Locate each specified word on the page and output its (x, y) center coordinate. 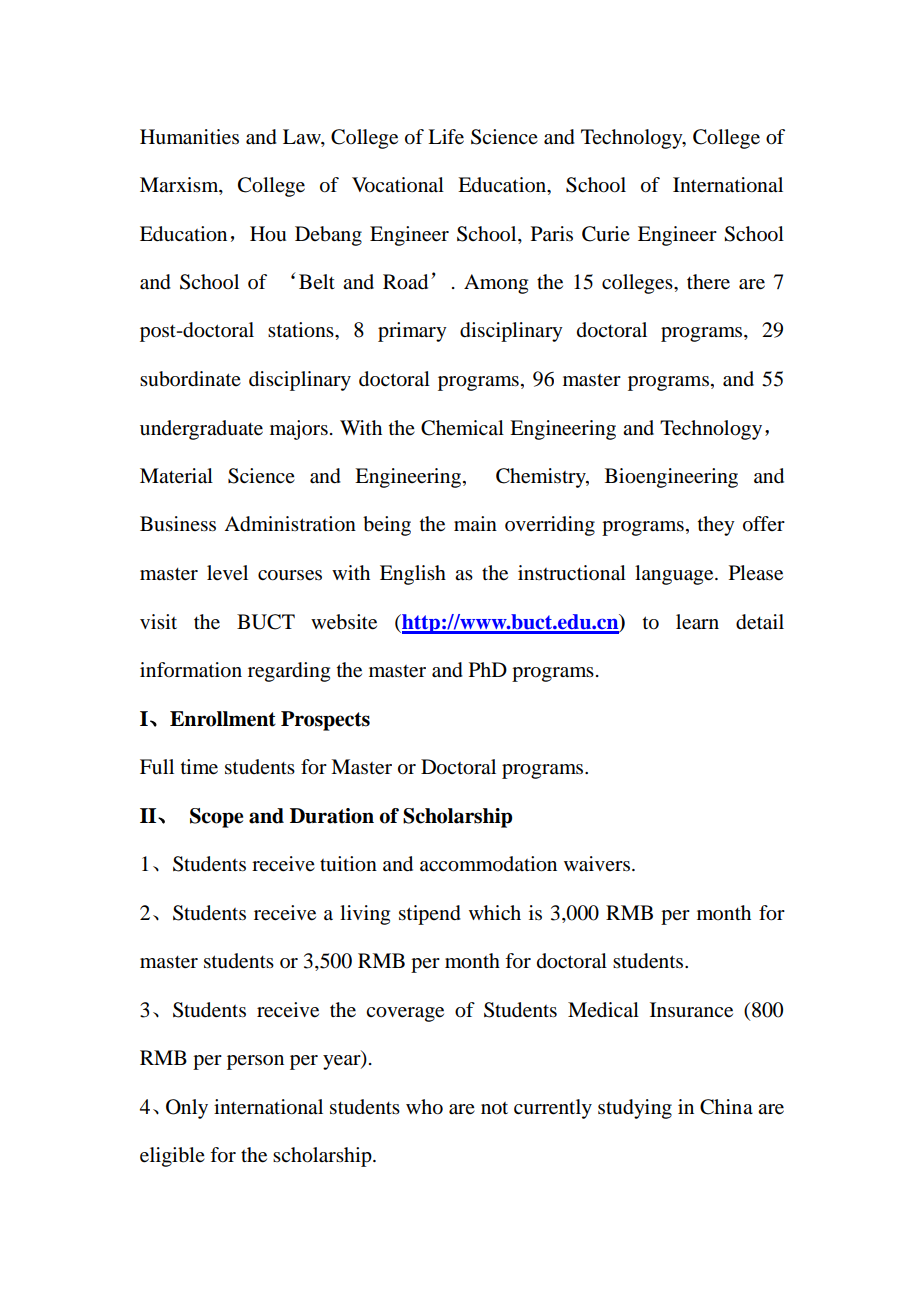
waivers (597, 864)
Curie (606, 234)
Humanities (189, 137)
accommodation (488, 864)
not (494, 1108)
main (475, 523)
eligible (172, 1157)
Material (176, 476)
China (726, 1107)
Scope (216, 818)
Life (446, 137)
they (716, 526)
